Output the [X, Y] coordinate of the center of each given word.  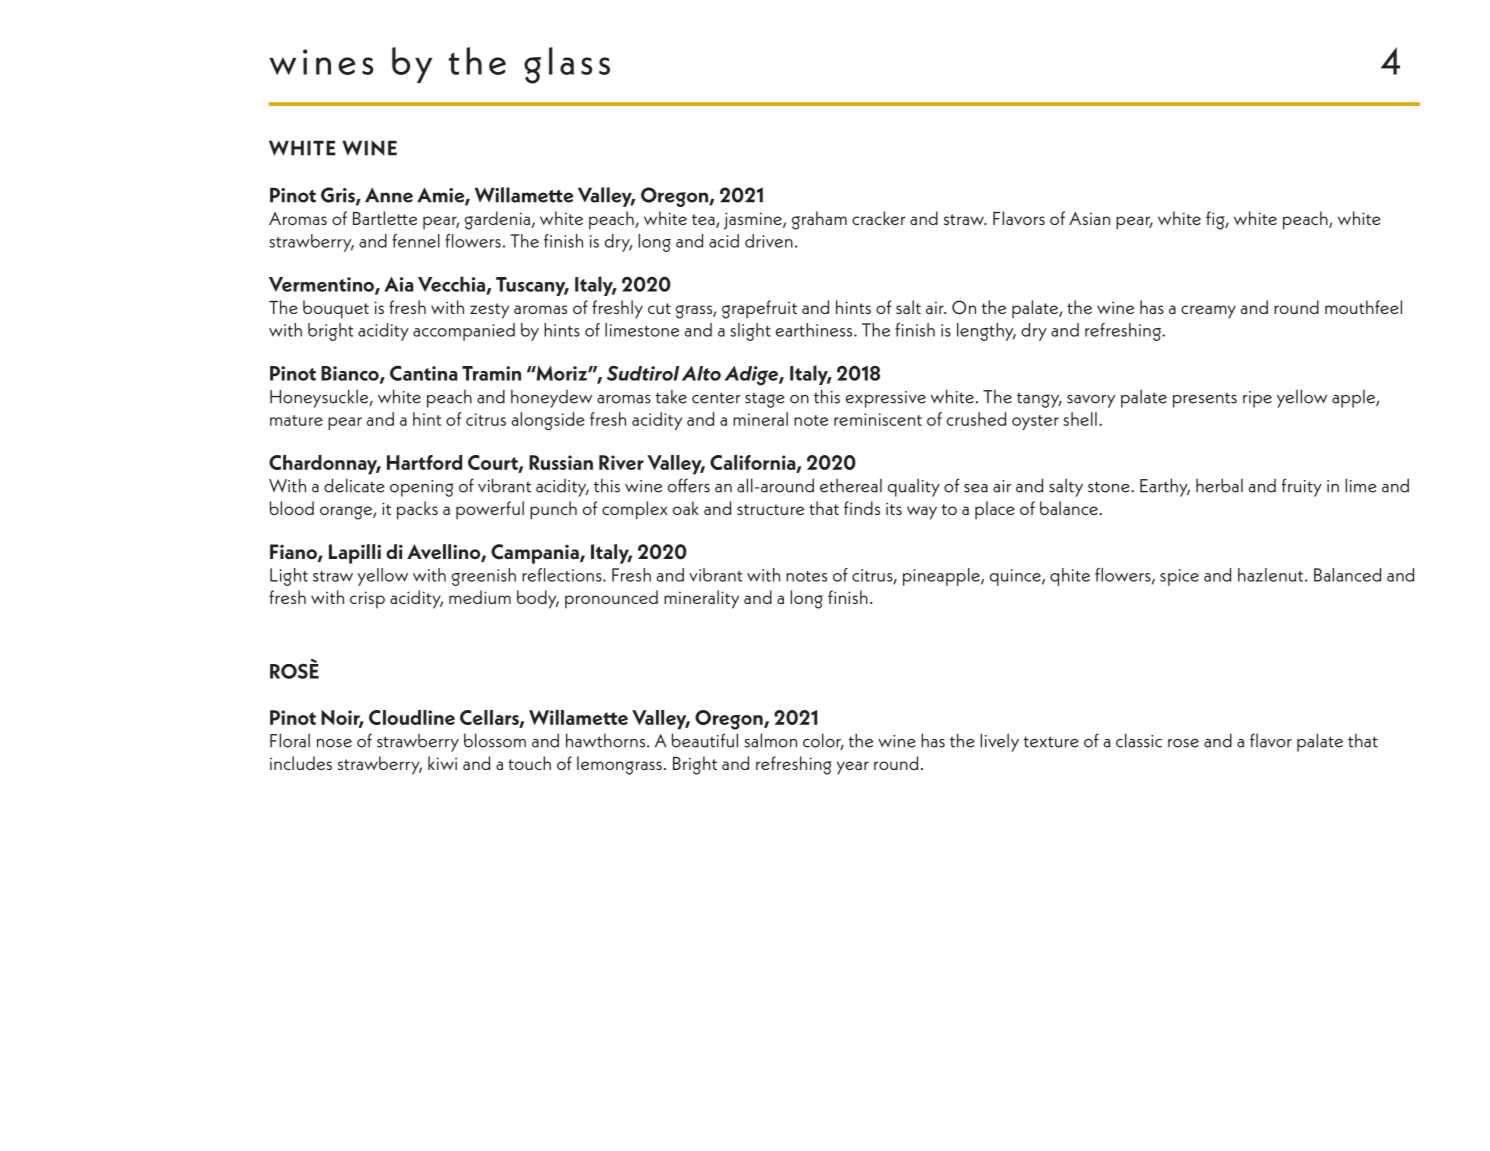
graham [819, 220]
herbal [1219, 485]
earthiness [815, 330]
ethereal [851, 485]
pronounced [611, 599]
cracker [879, 218]
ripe [1257, 399]
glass [567, 65]
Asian [1089, 218]
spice [1179, 577]
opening [422, 488]
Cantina [424, 373]
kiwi [442, 763]
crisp [367, 600]
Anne [389, 195]
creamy [1208, 312]
